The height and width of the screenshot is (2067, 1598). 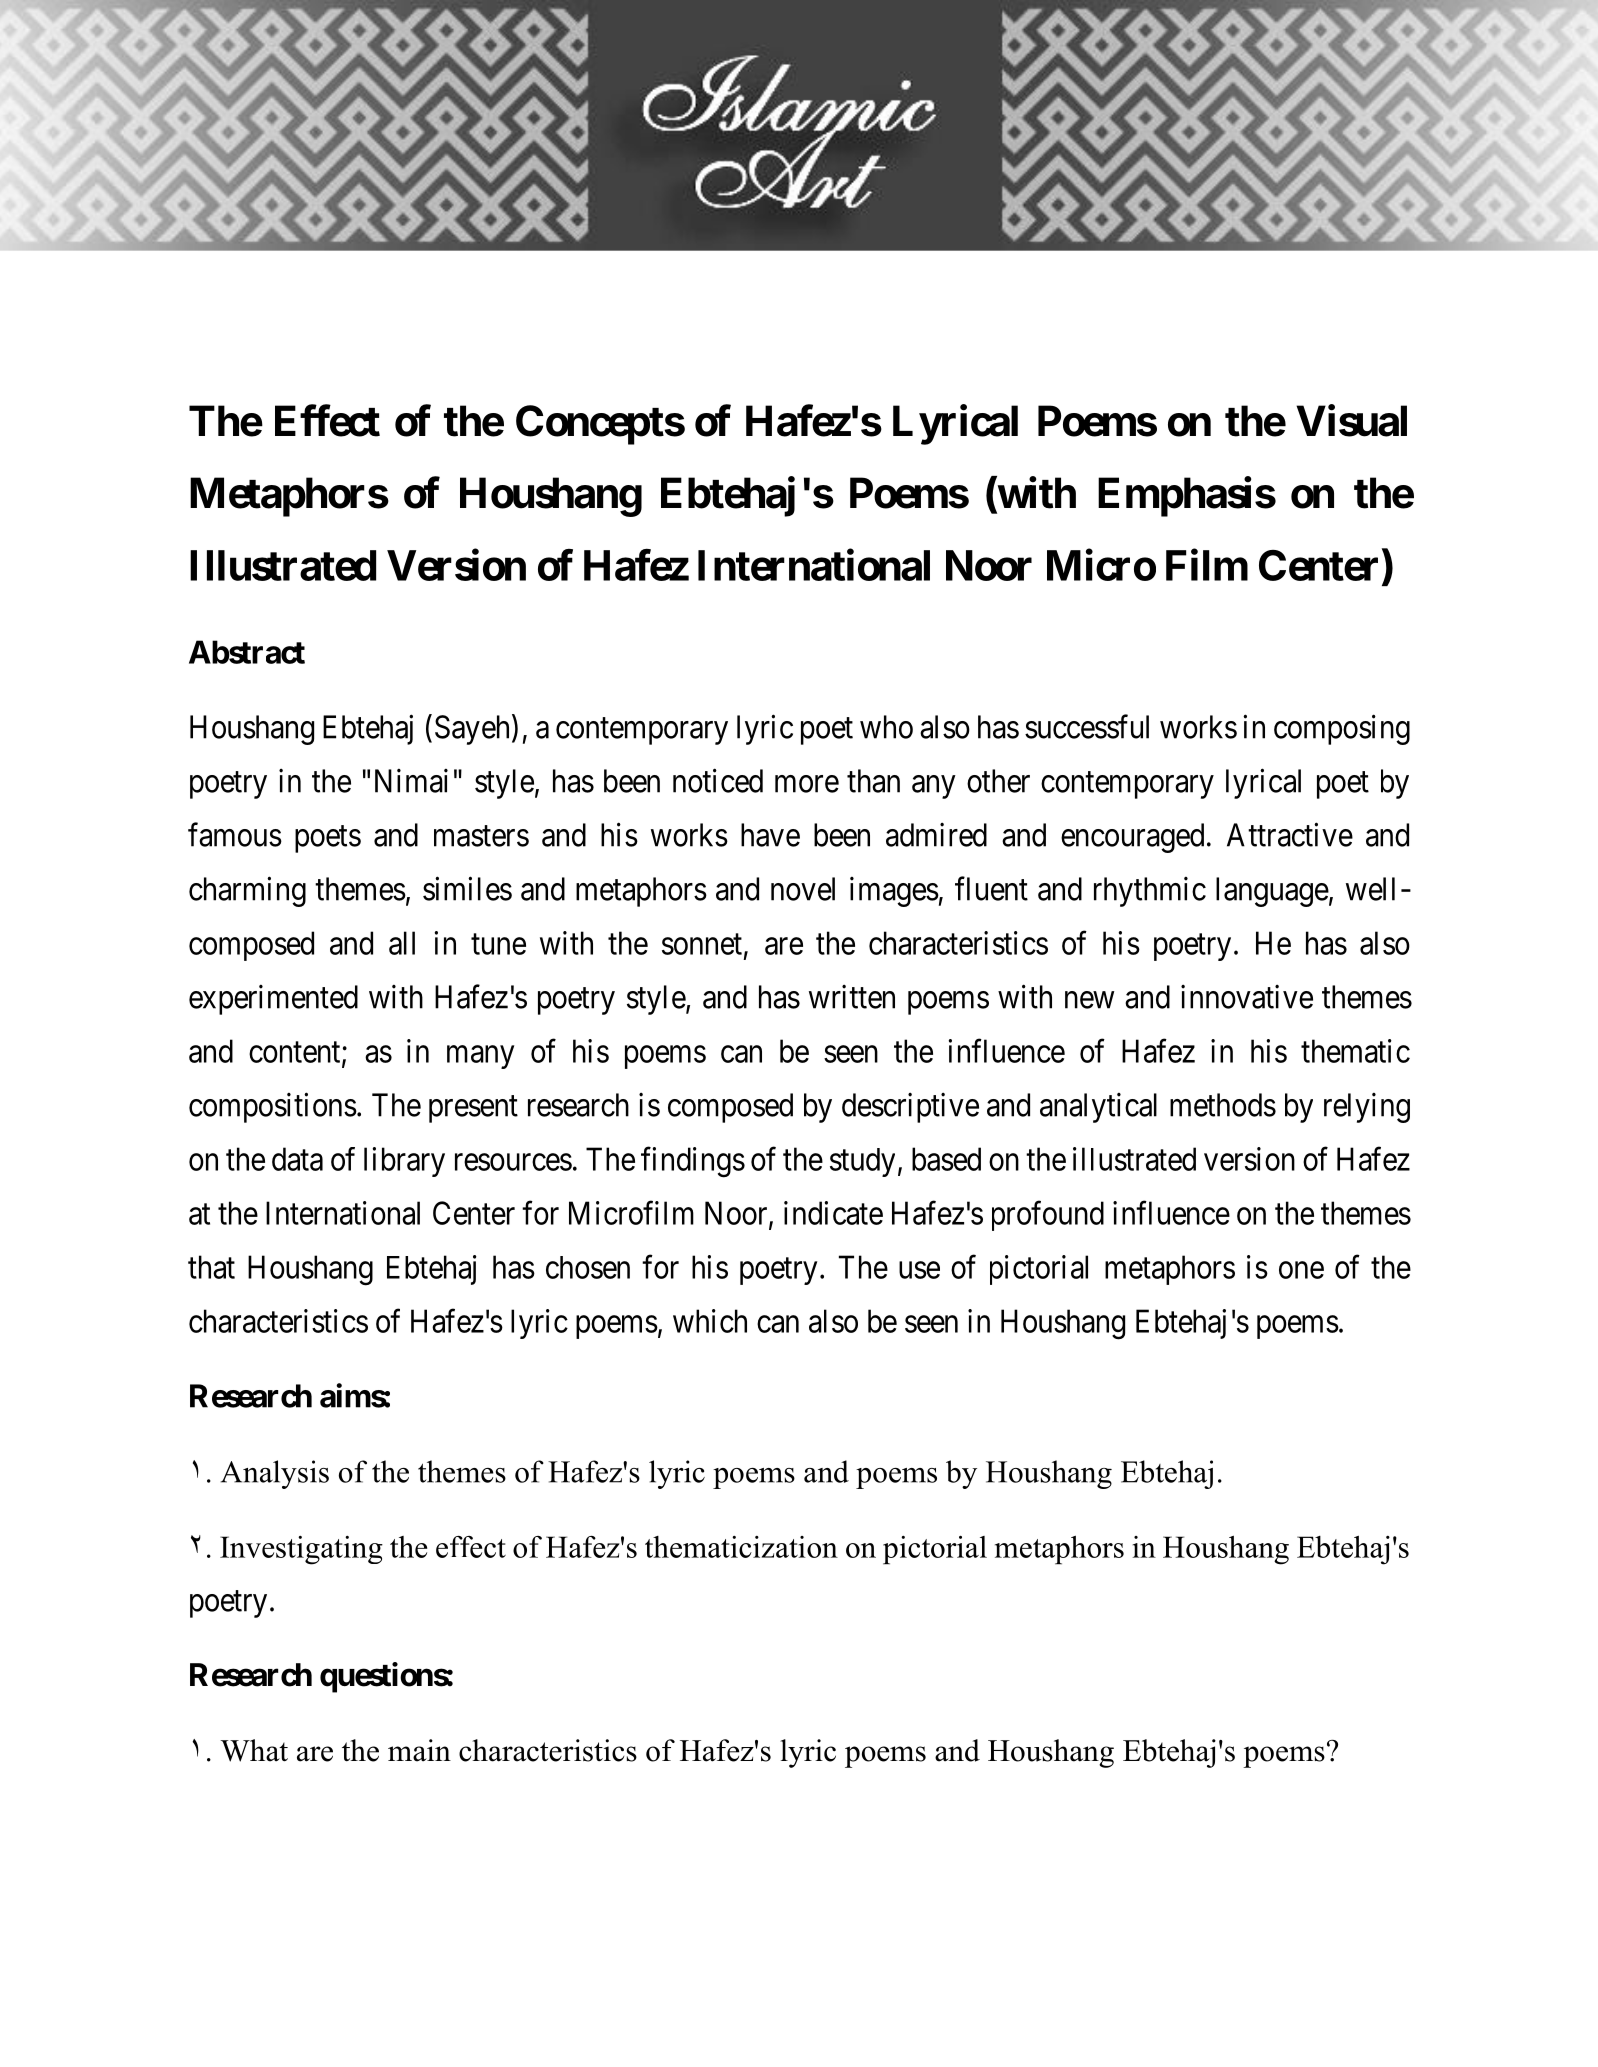 What do you see at coordinates (807, 784) in the screenshot?
I see `more` at bounding box center [807, 784].
